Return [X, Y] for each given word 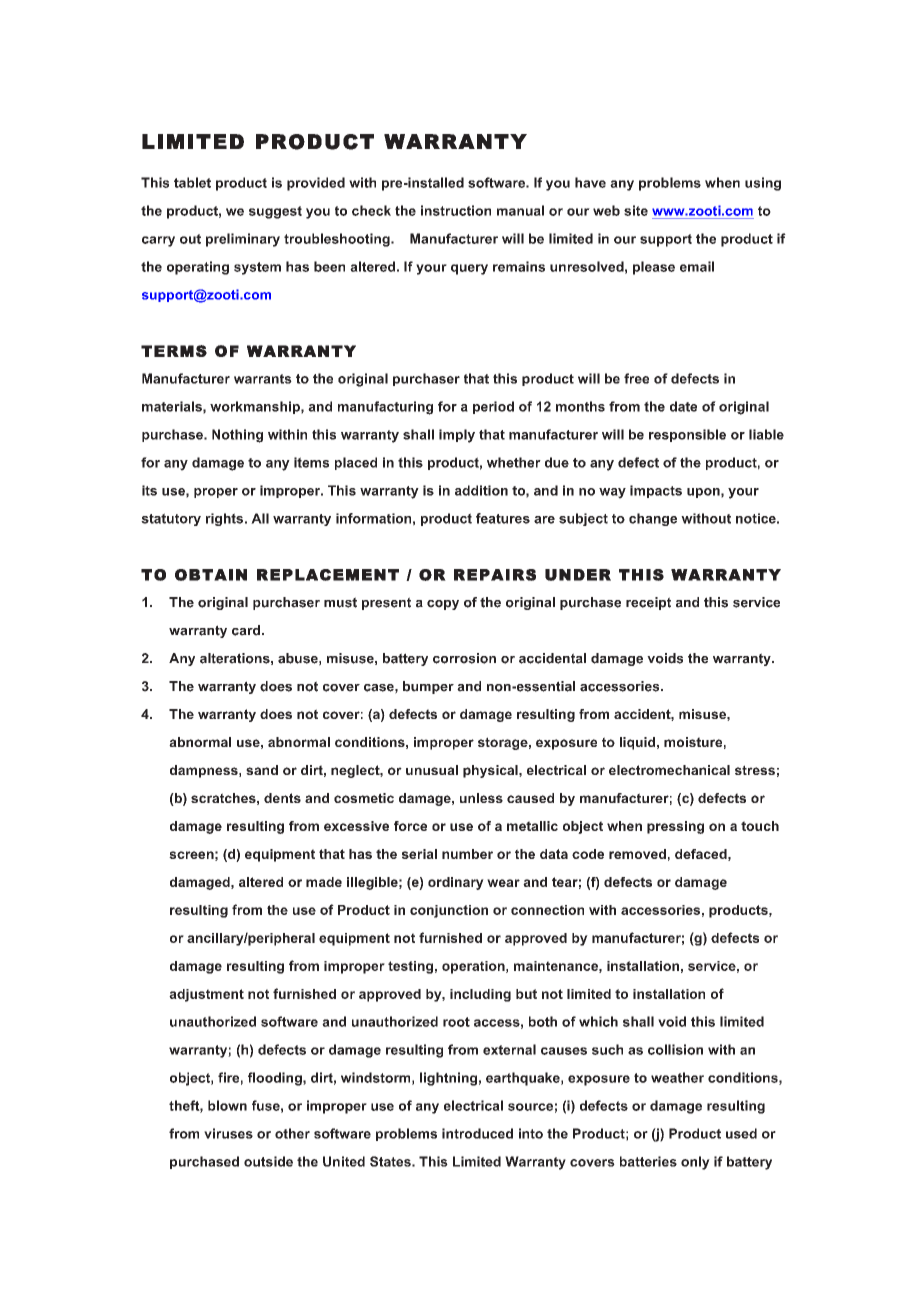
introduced [477, 1133]
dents [282, 798]
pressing [675, 827]
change [653, 519]
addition [481, 490]
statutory [171, 519]
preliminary [243, 240]
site [636, 210]
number [467, 854]
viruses [228, 1133]
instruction [456, 210]
